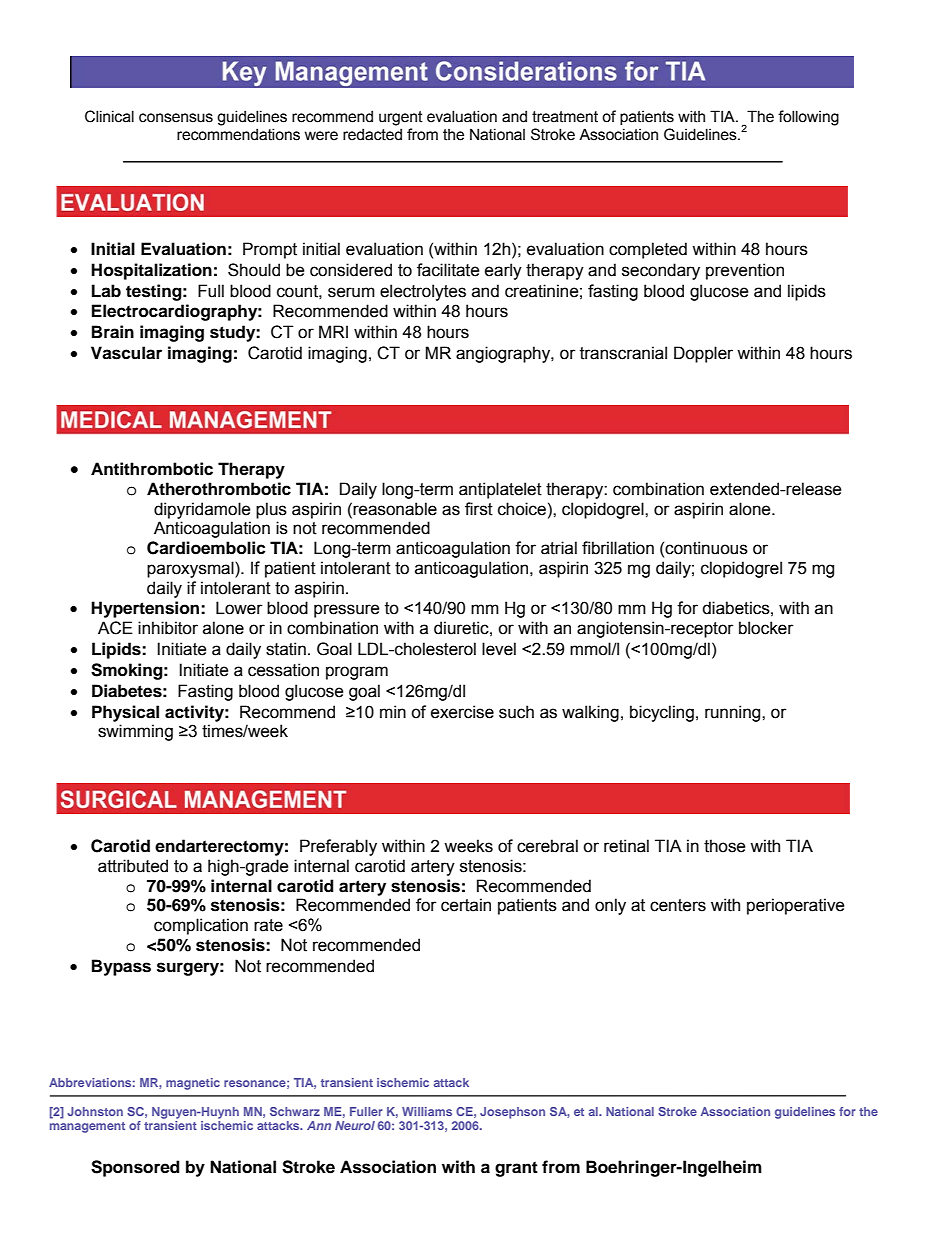 This page has height=1233, width=952. I want to click on following, so click(808, 118).
